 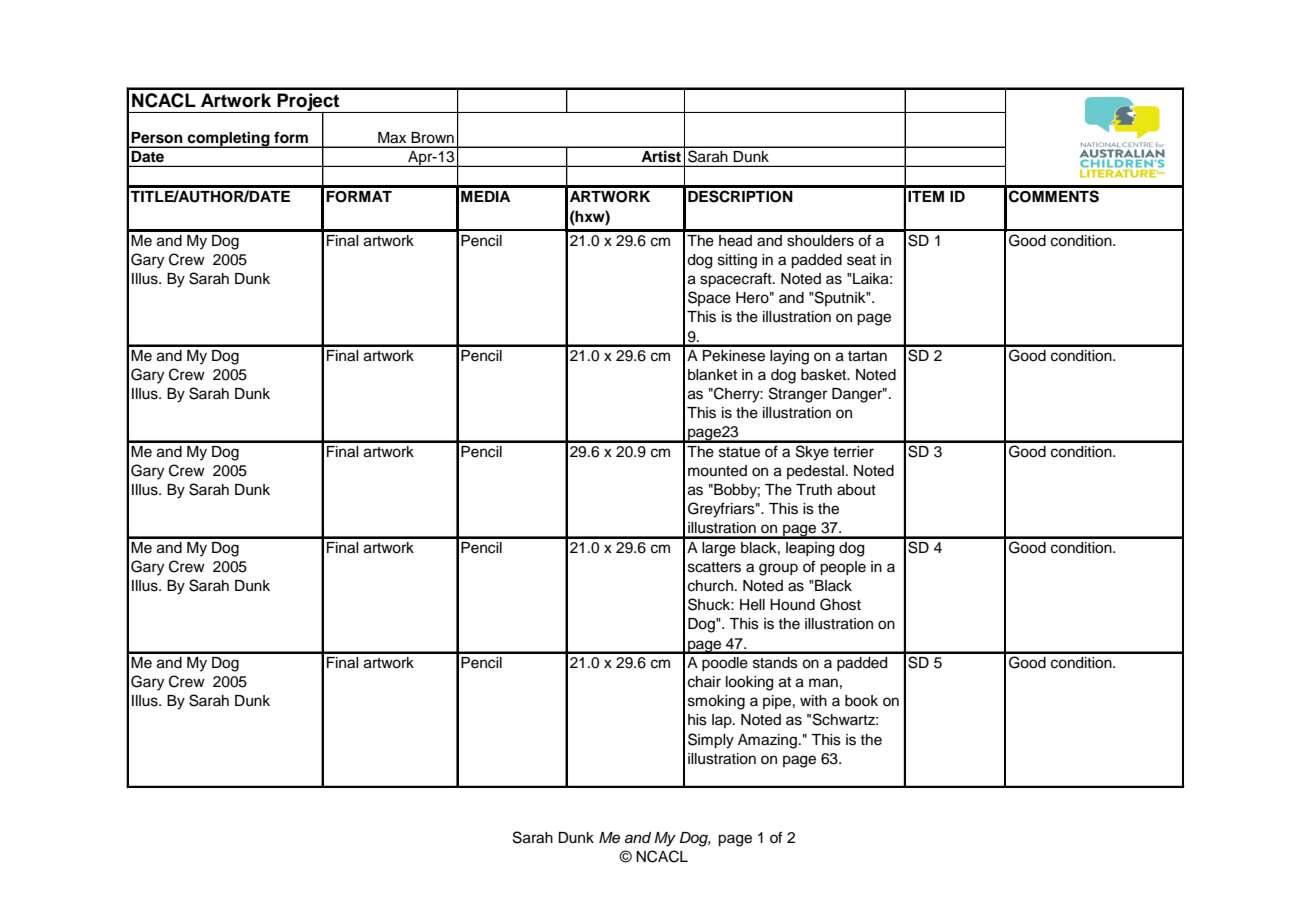 I want to click on church, so click(x=710, y=586).
